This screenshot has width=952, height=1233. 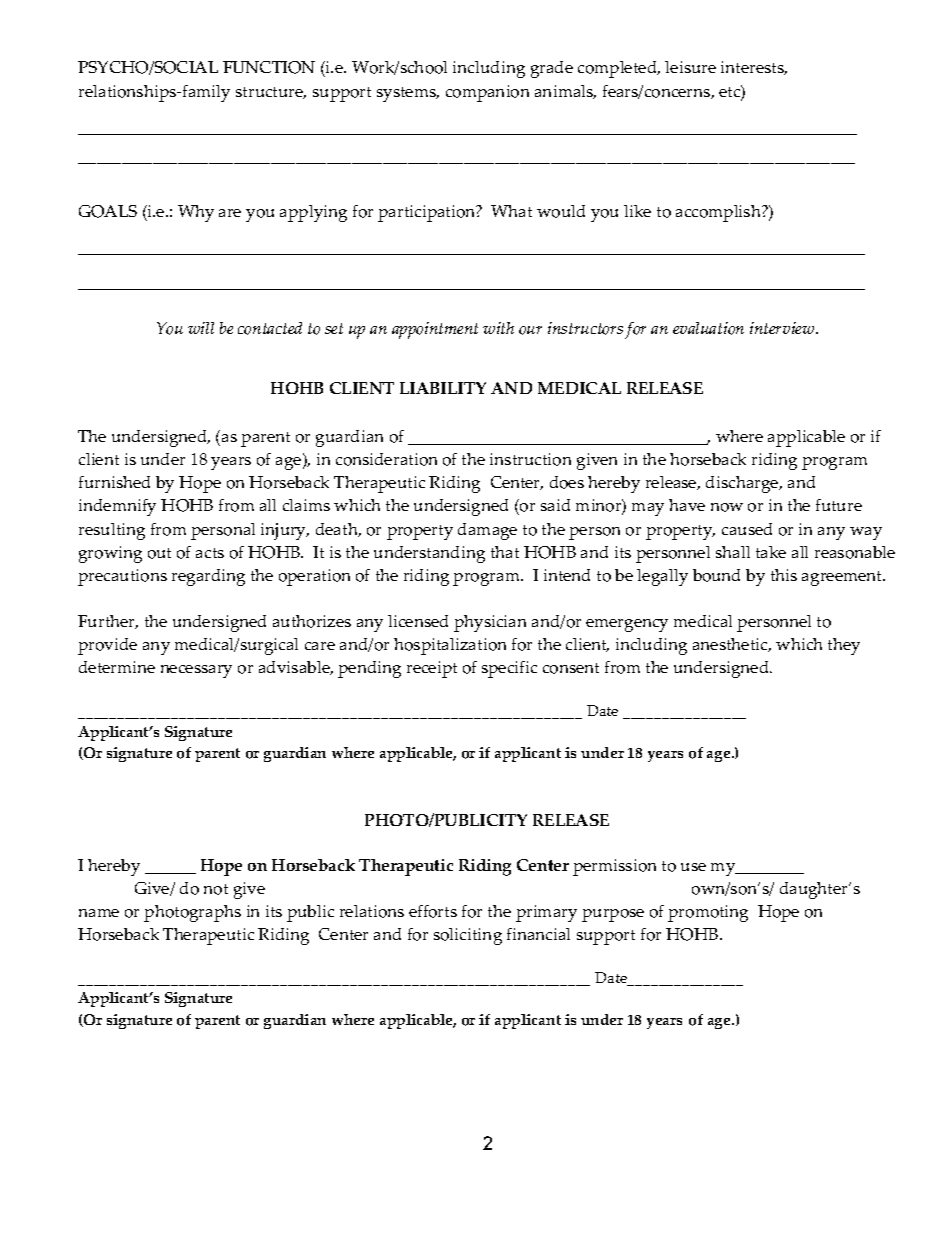 What do you see at coordinates (487, 93) in the screenshot?
I see `companion` at bounding box center [487, 93].
